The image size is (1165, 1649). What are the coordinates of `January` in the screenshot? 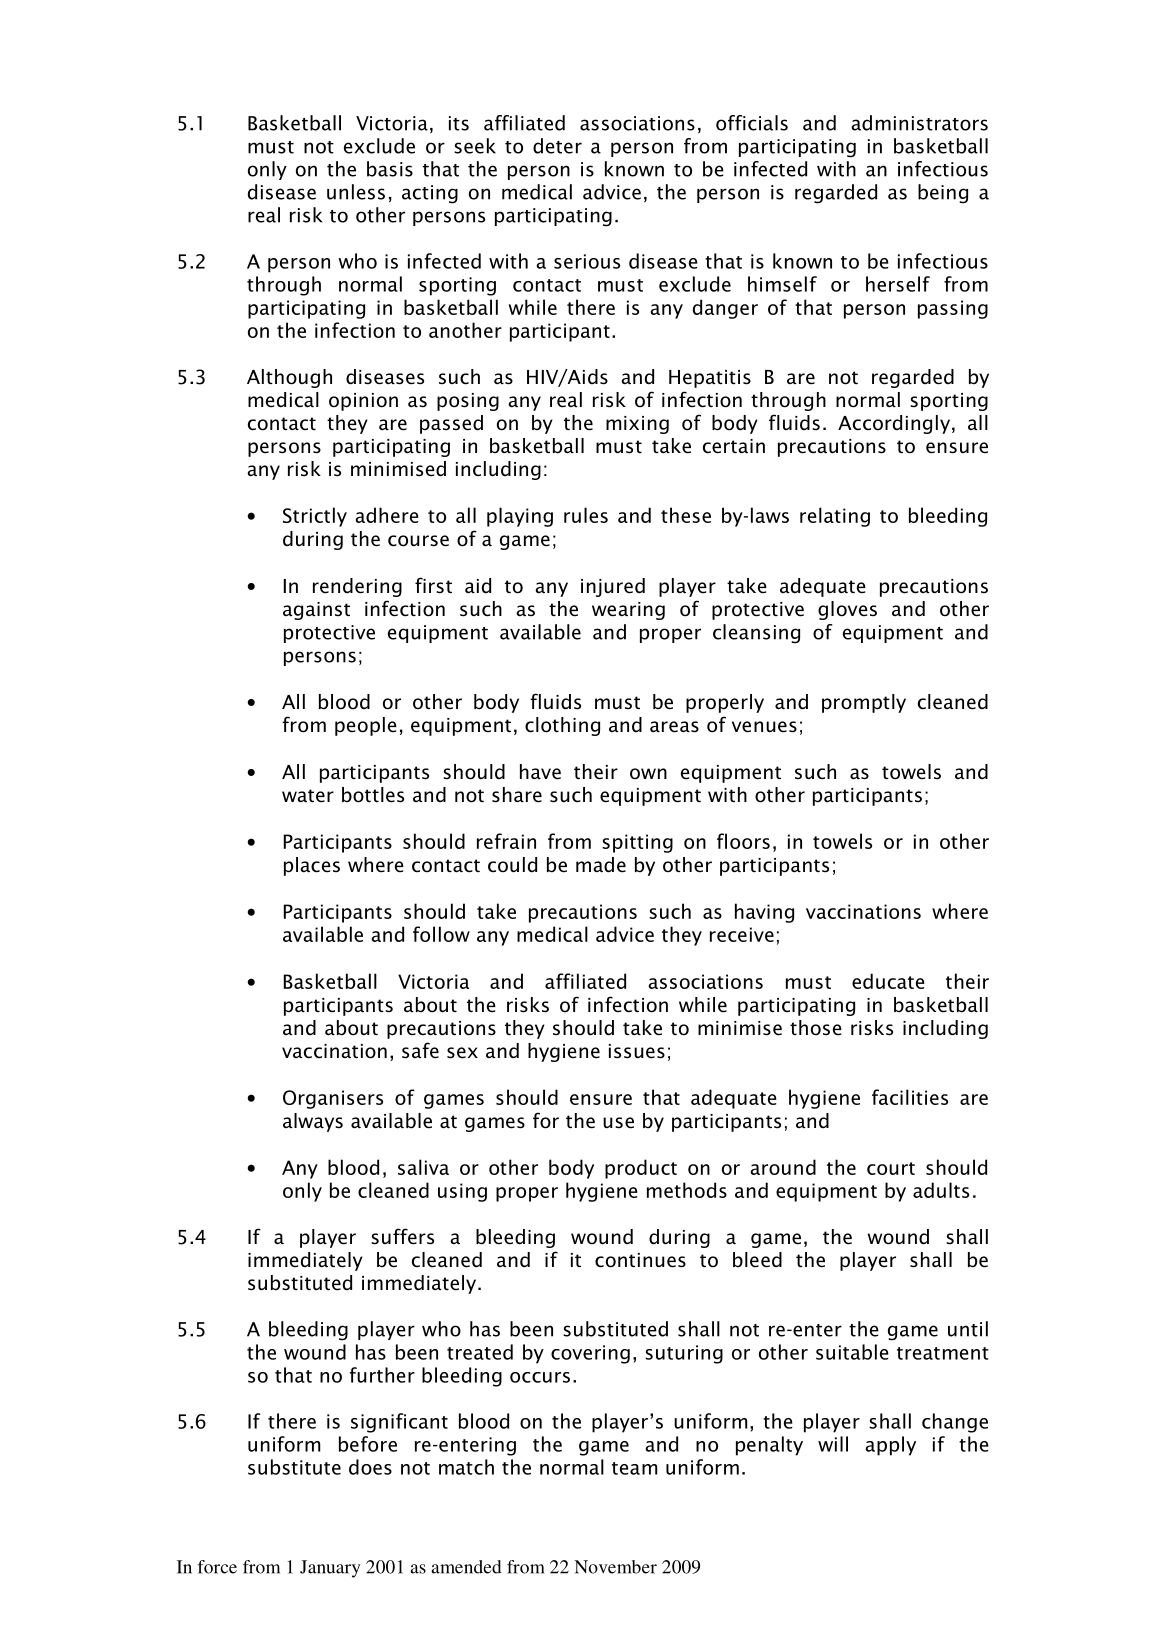 It's located at (330, 1569).
